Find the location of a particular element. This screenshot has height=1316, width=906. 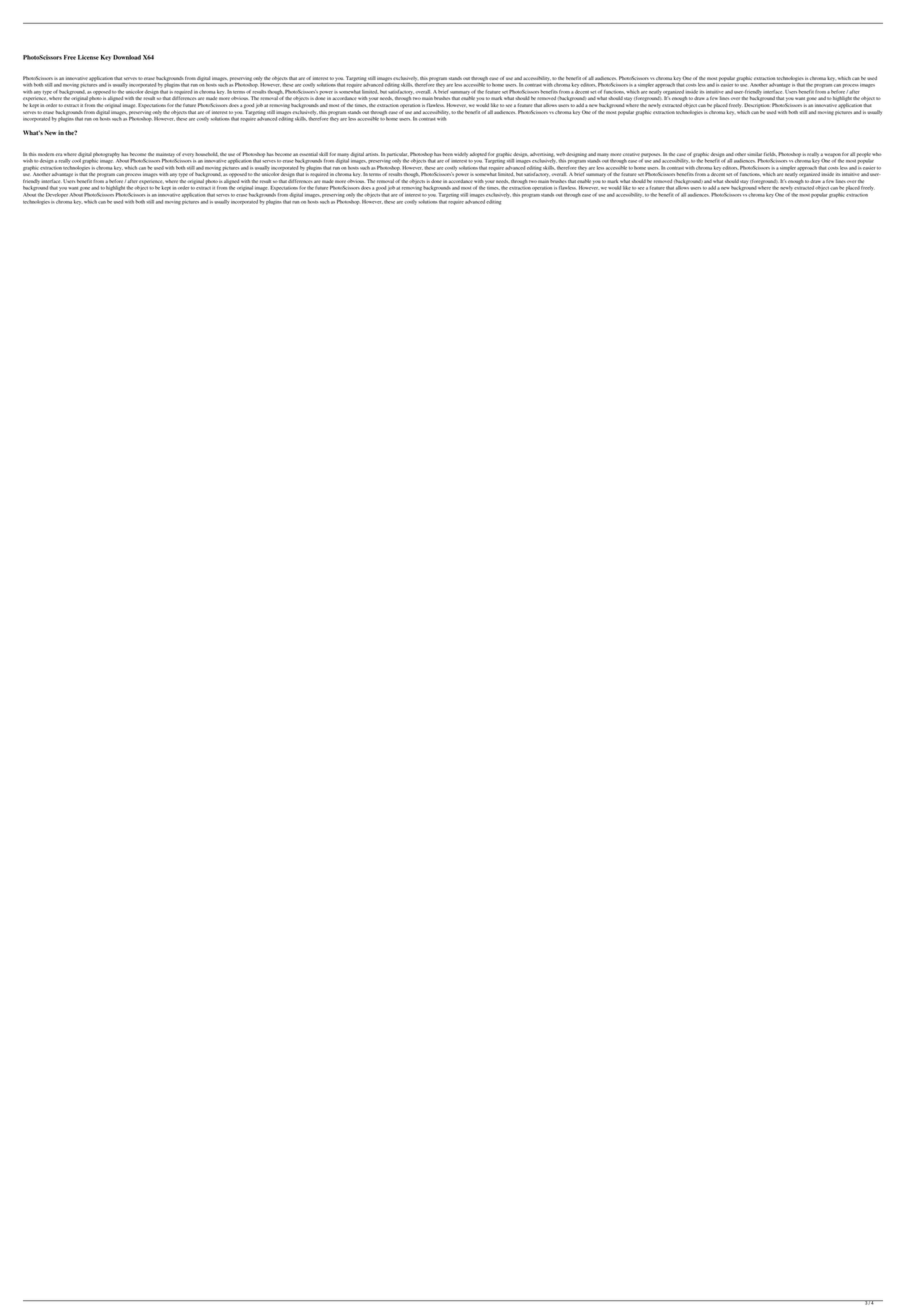

modern is located at coordinates (46, 154).
